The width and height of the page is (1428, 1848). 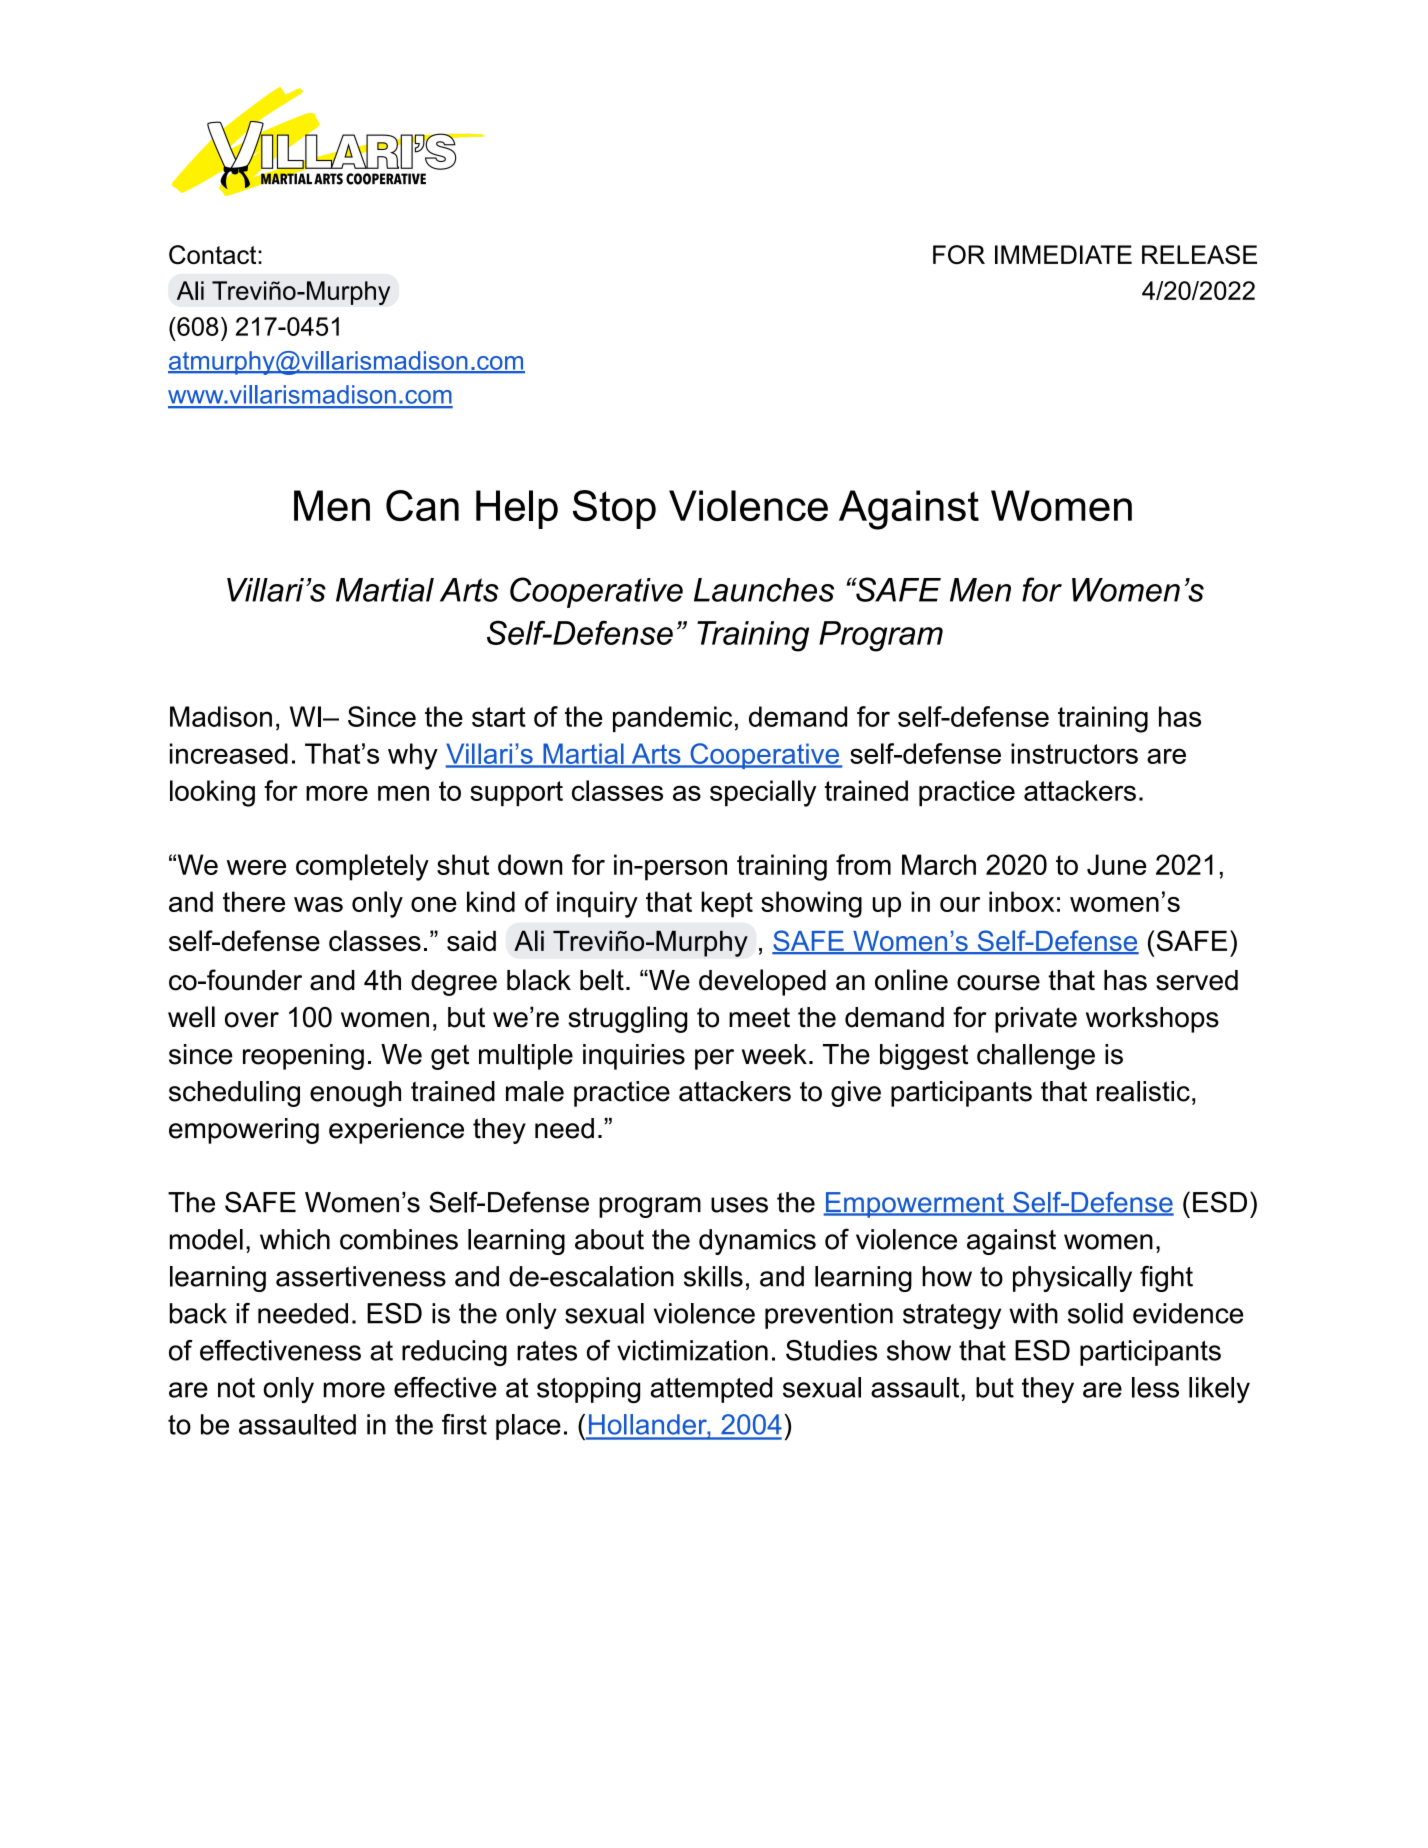 I want to click on pandemic, so click(x=672, y=719).
